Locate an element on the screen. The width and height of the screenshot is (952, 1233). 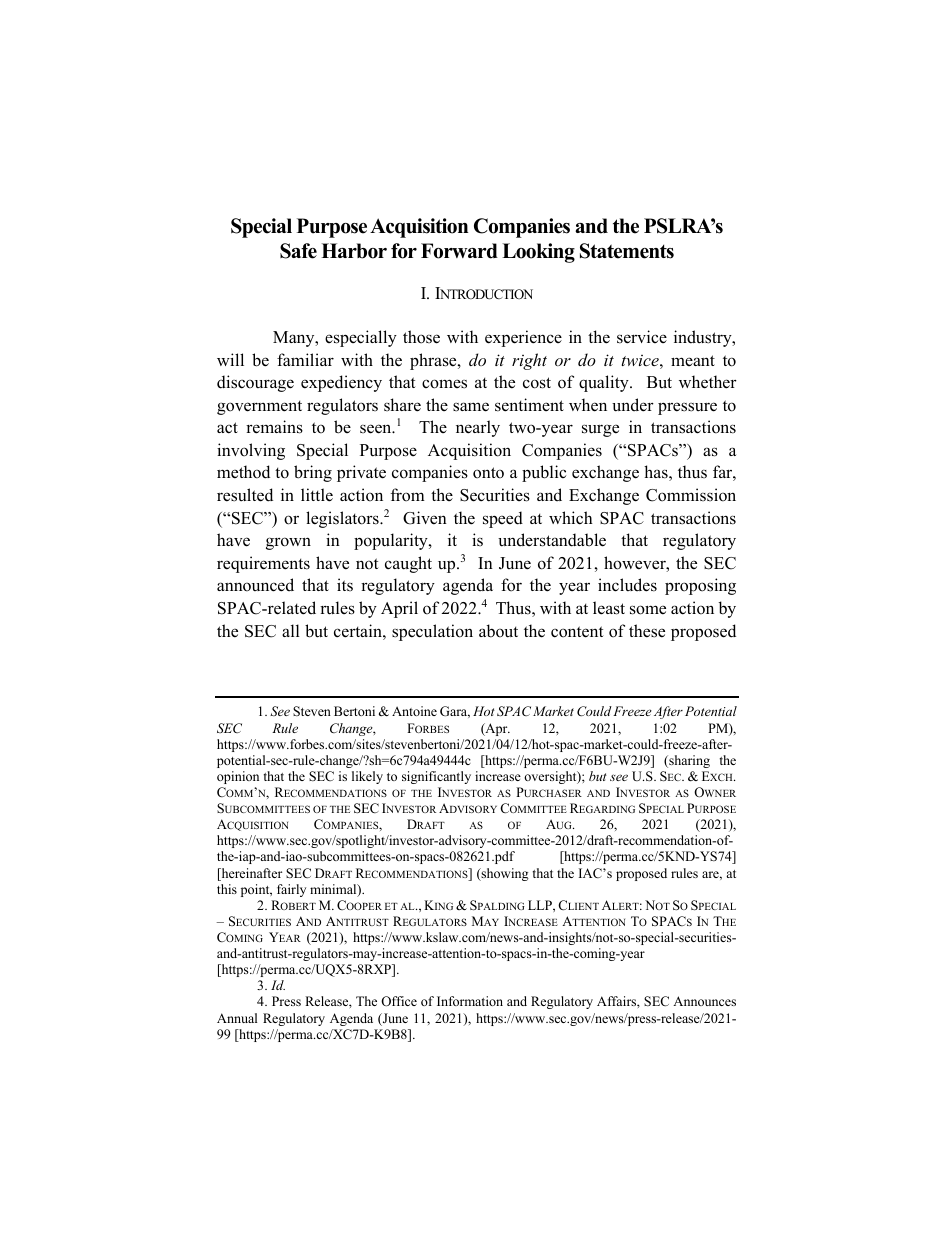
opinion is located at coordinates (238, 777).
